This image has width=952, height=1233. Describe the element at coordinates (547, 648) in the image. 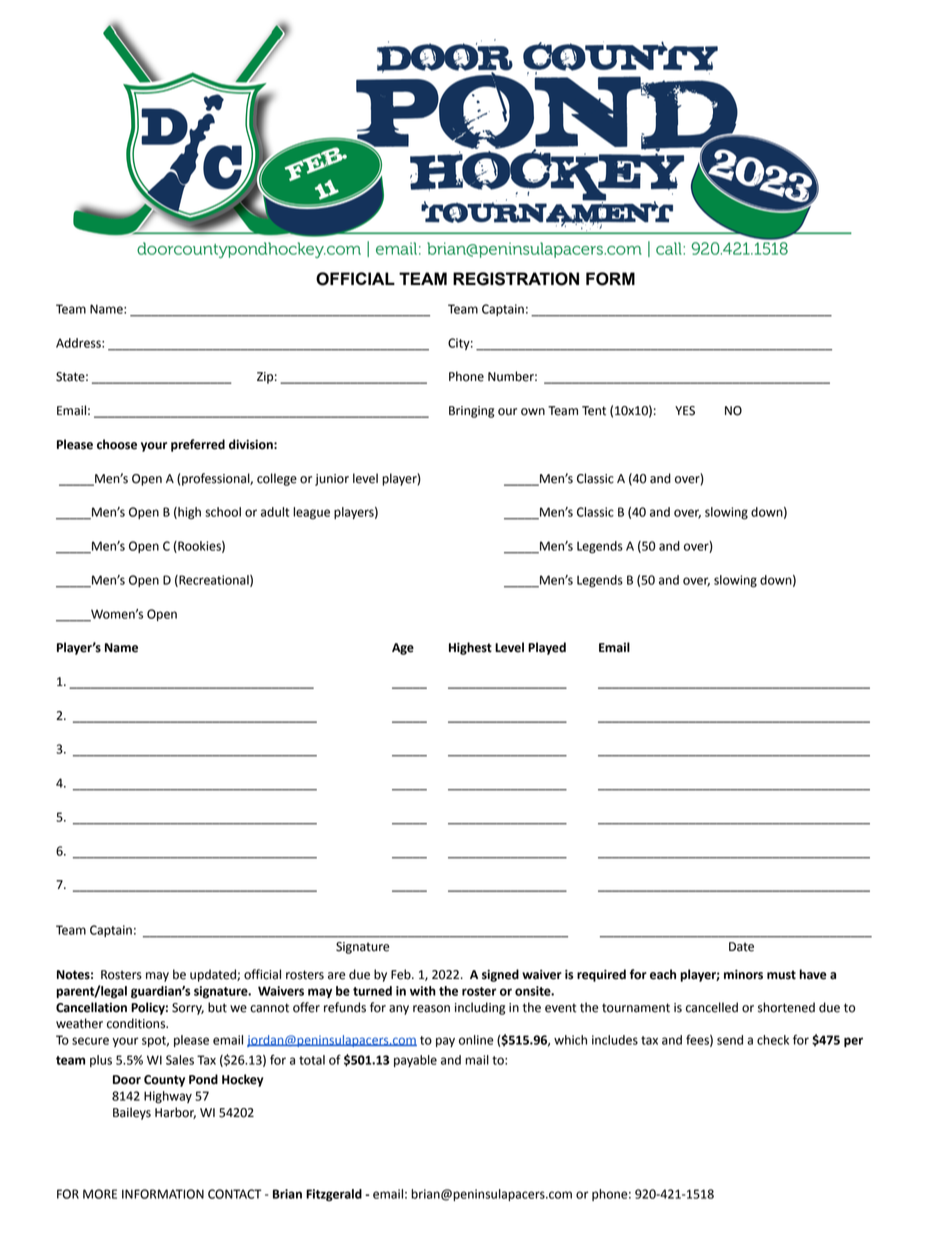

I see `Played` at that location.
